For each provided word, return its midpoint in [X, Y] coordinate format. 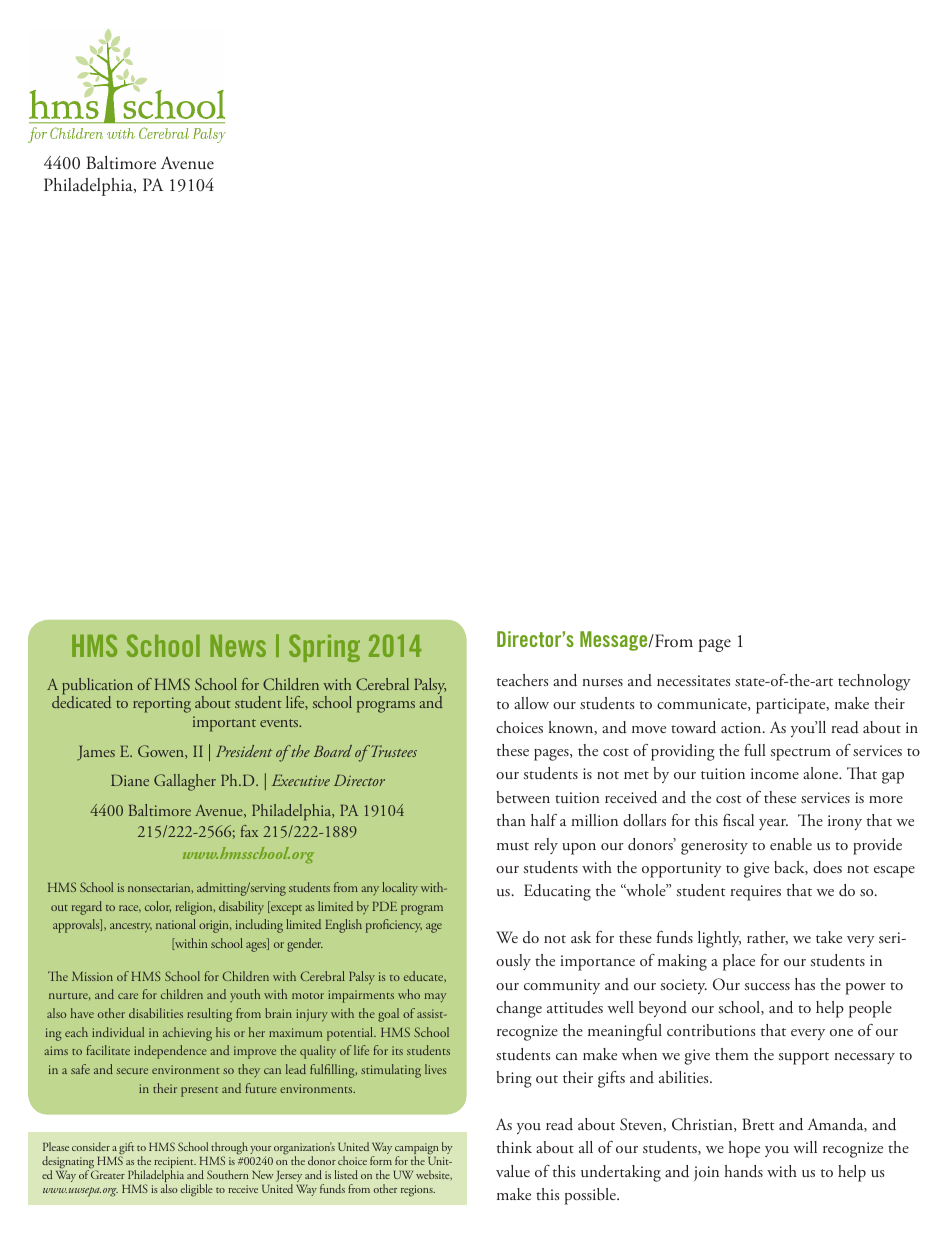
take [829, 937]
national [176, 924]
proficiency [394, 926]
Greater [108, 1174]
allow [531, 703]
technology [874, 682]
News [238, 646]
